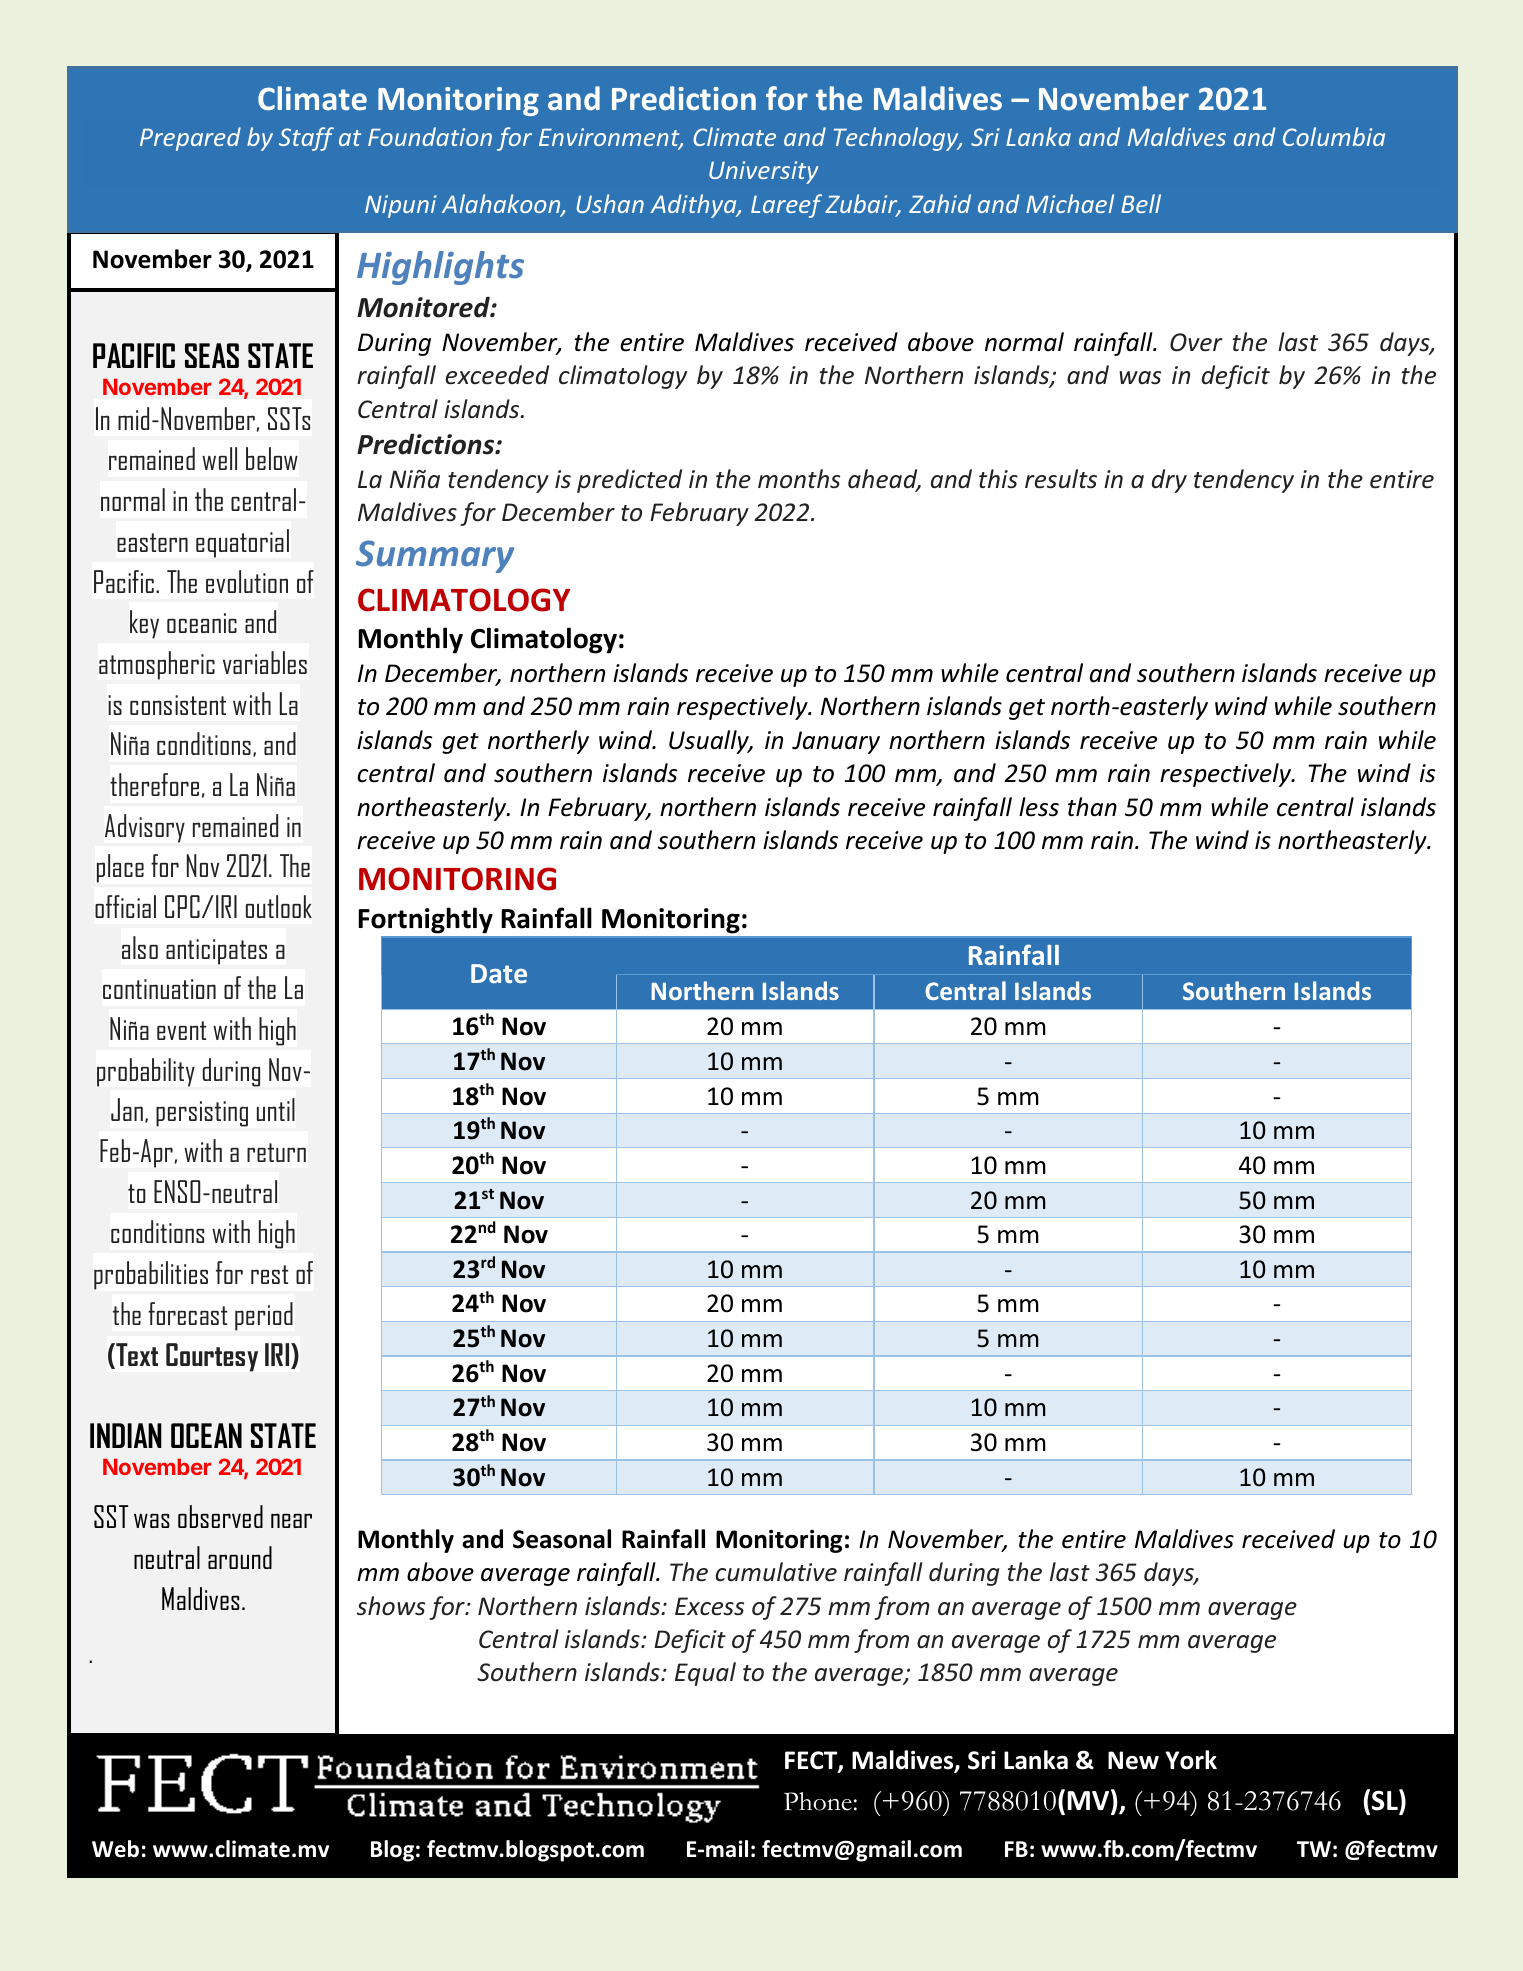 The image size is (1523, 1971). I want to click on Adithya, so click(695, 206).
